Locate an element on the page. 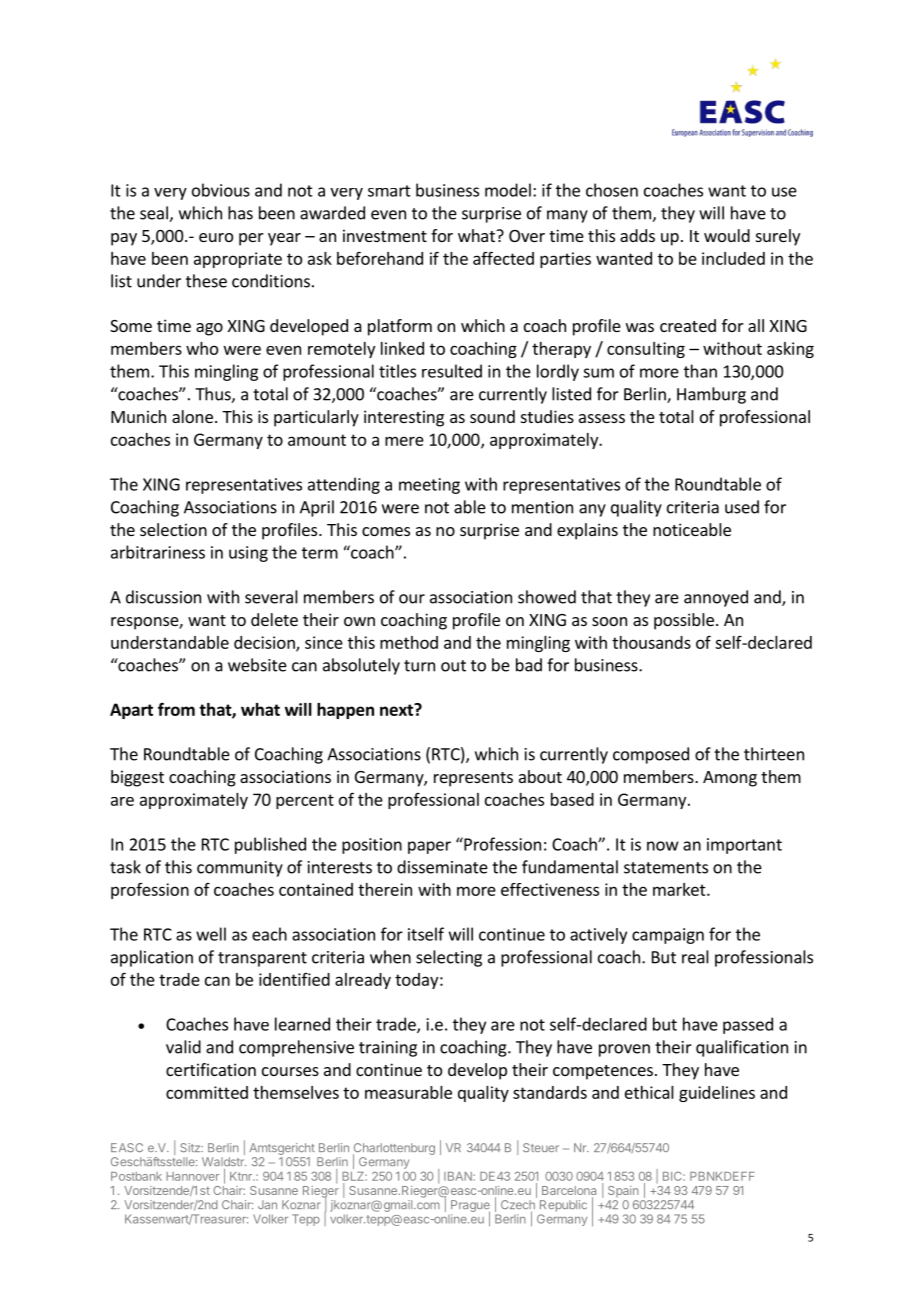 This image has height=1308, width=924. has is located at coordinates (240, 213).
